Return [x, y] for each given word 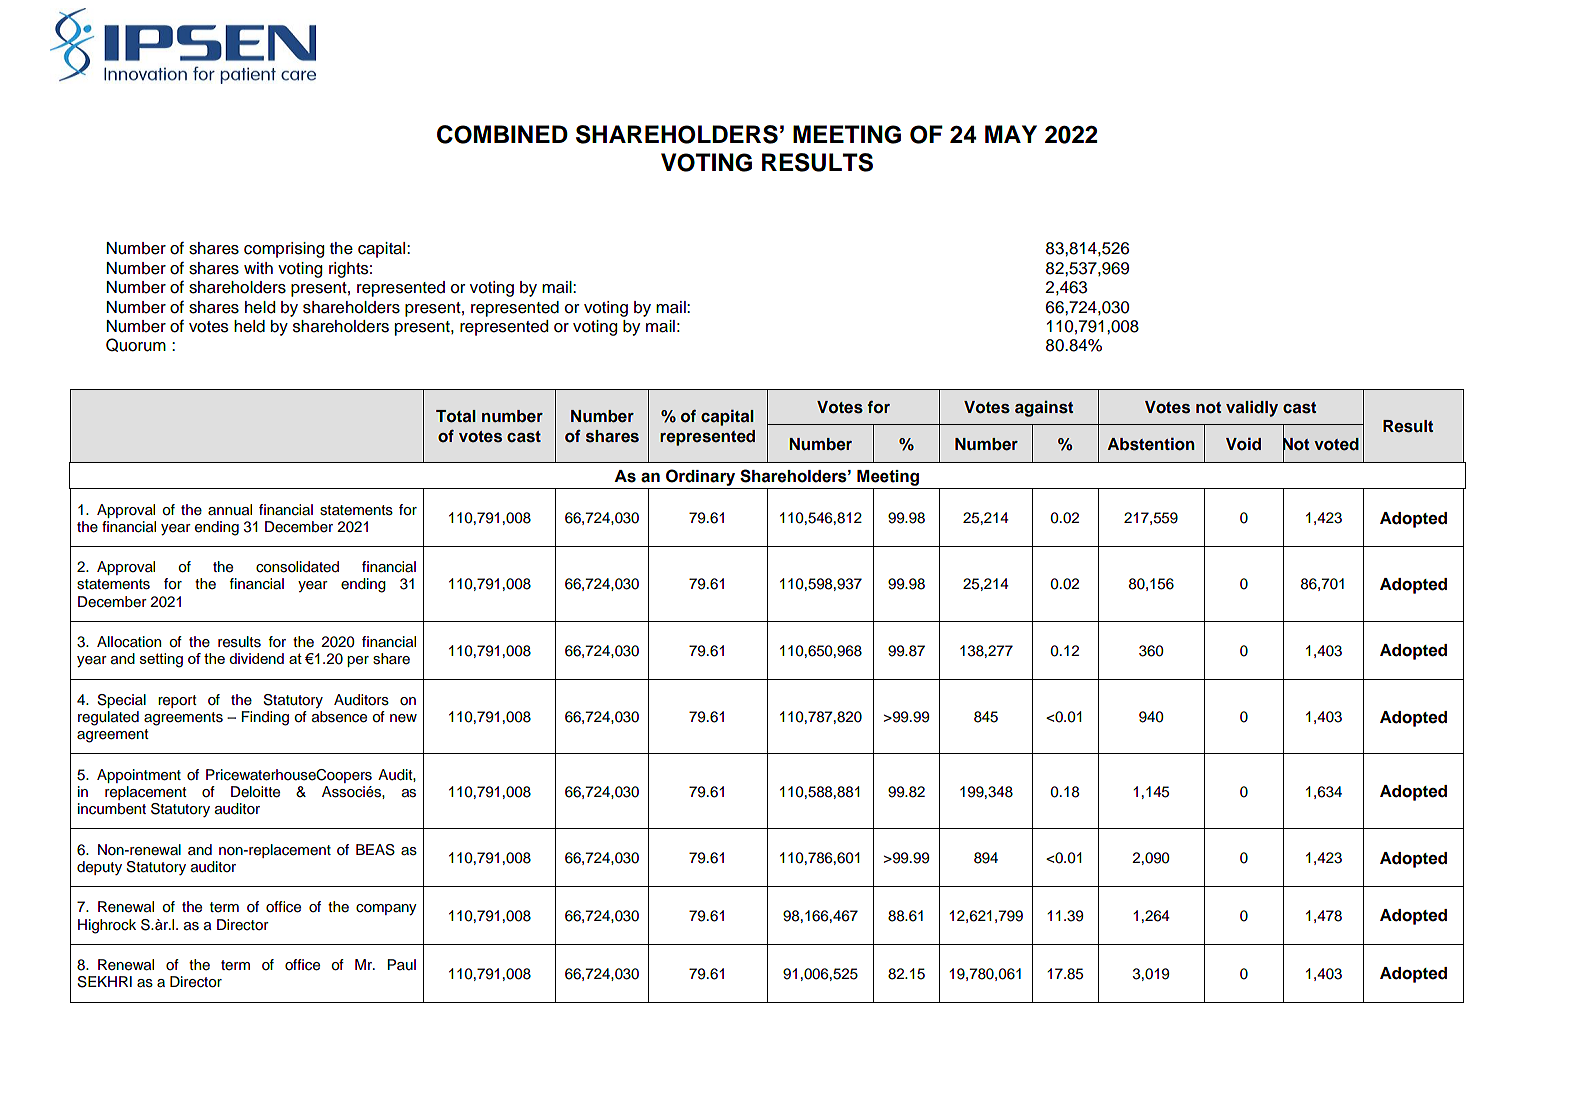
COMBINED [502, 134]
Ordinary [700, 477]
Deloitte [255, 792]
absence [339, 717]
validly [1252, 408]
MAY [1011, 134]
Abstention [1151, 444]
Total [456, 416]
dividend [256, 658]
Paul [402, 964]
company [386, 909]
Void [1243, 444]
